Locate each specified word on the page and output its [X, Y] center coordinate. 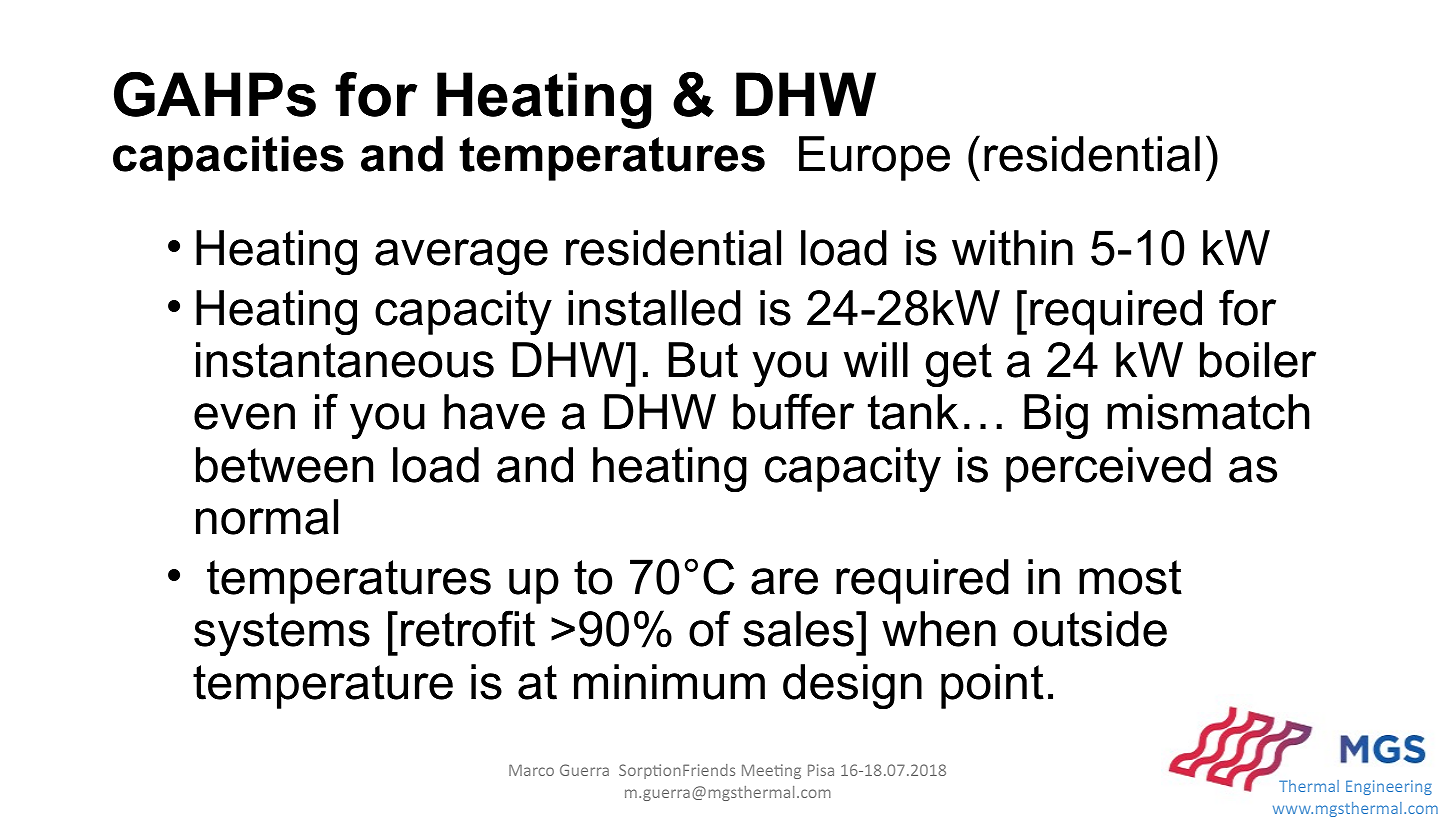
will [876, 359]
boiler [1258, 360]
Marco [531, 770]
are [784, 581]
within [1012, 248]
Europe [874, 158]
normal [267, 517]
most [1130, 577]
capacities [228, 158]
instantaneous [345, 360]
